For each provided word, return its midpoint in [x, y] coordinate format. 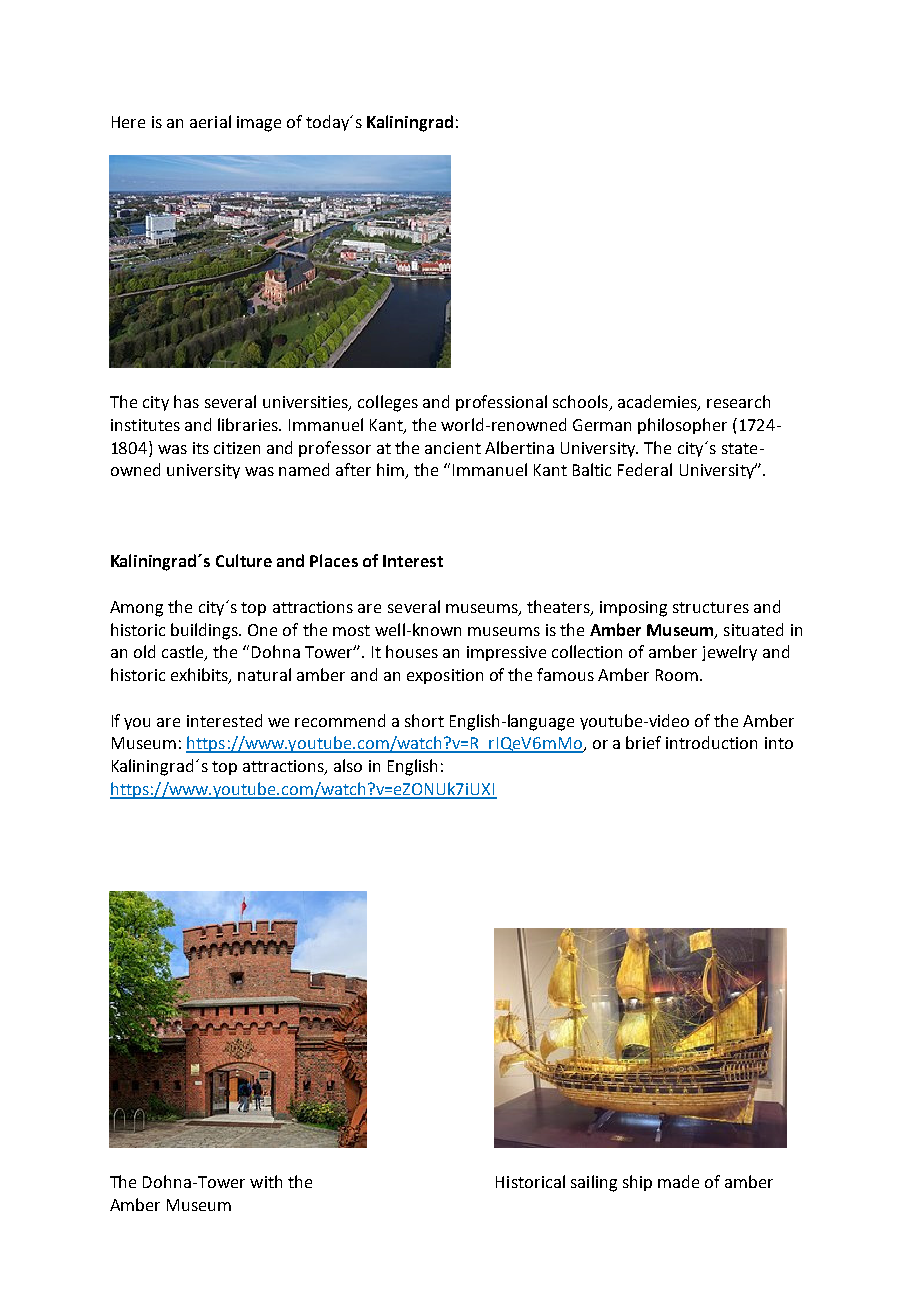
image [259, 124]
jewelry [729, 653]
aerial [210, 121]
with [266, 1181]
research [738, 401]
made [678, 1181]
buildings [205, 631]
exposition [445, 676]
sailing [594, 1183]
